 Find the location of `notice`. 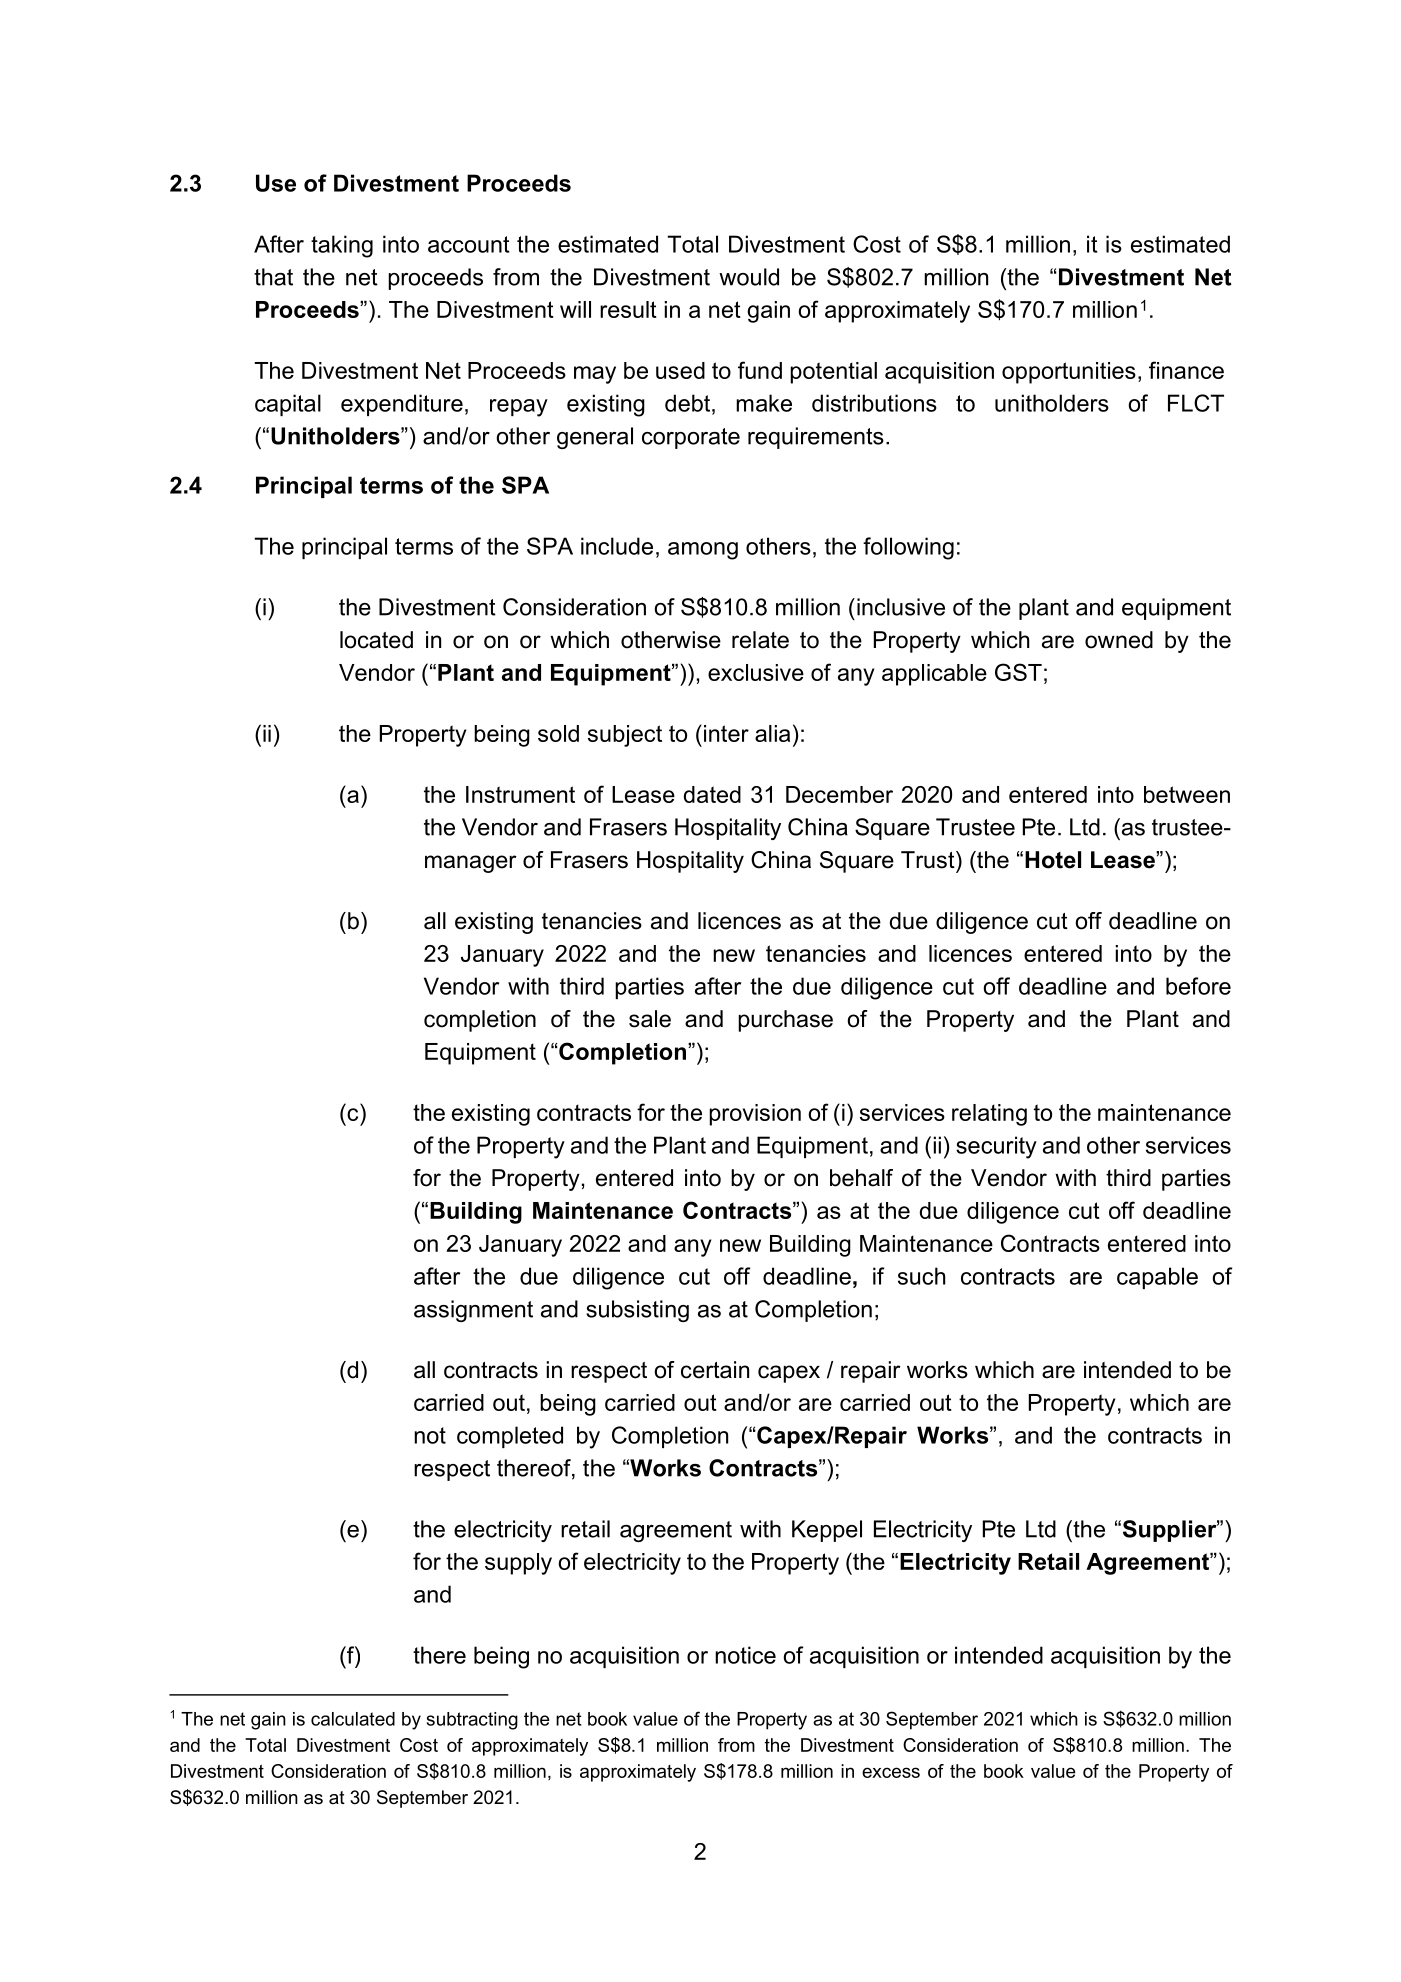

notice is located at coordinates (745, 1655).
